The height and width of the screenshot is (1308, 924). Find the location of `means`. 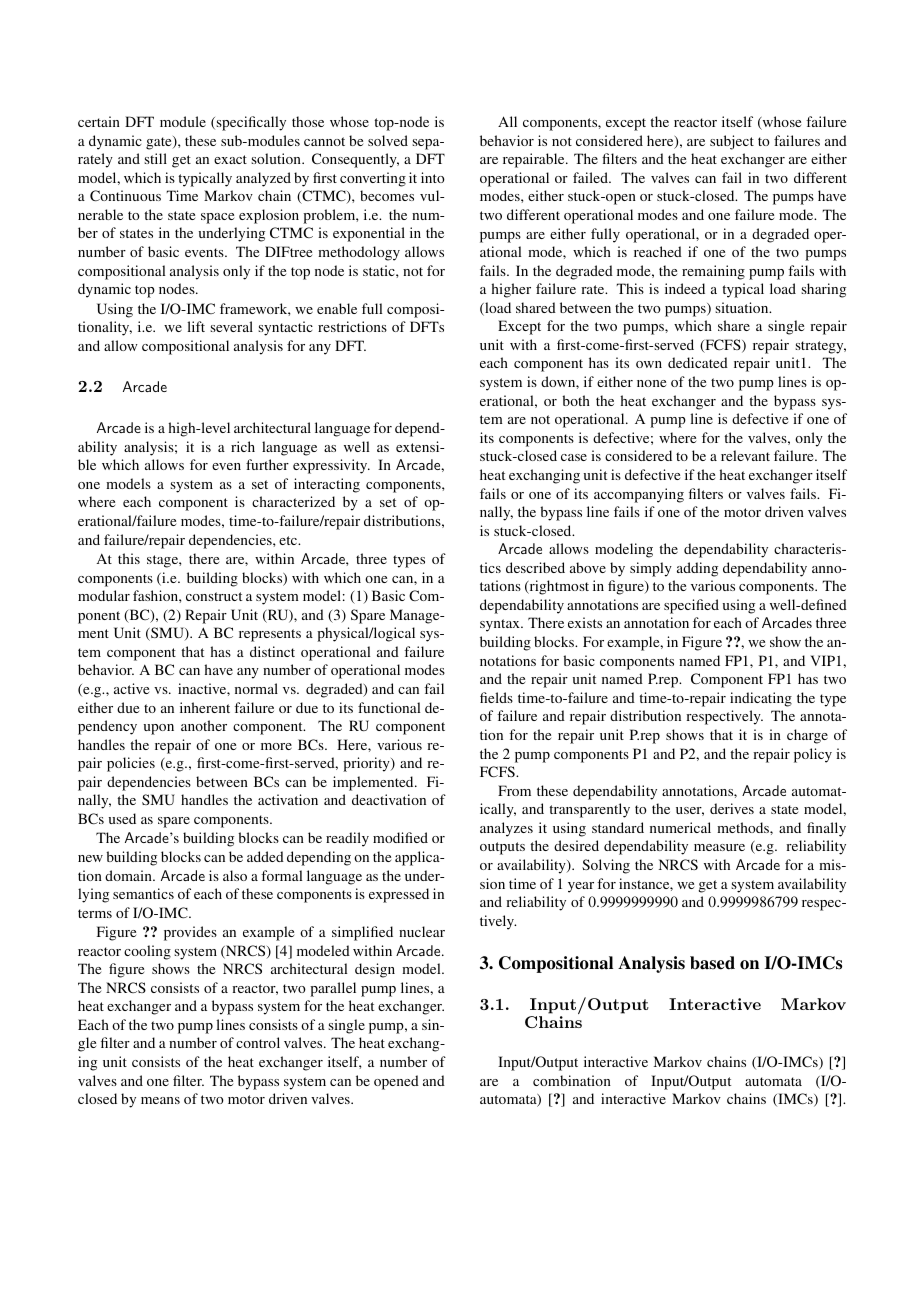

means is located at coordinates (160, 1100).
